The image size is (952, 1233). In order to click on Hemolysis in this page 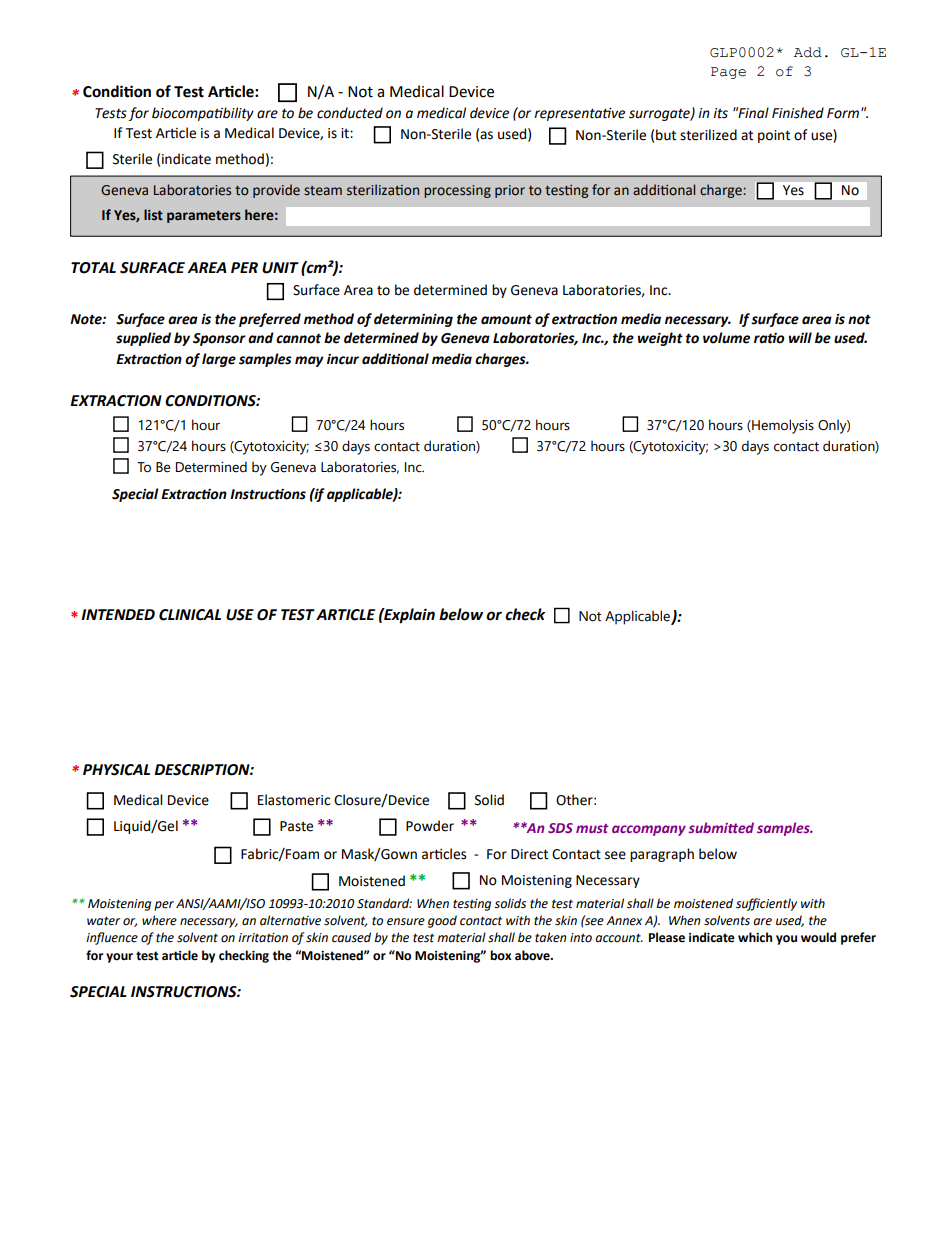, I will do `click(782, 426)`.
